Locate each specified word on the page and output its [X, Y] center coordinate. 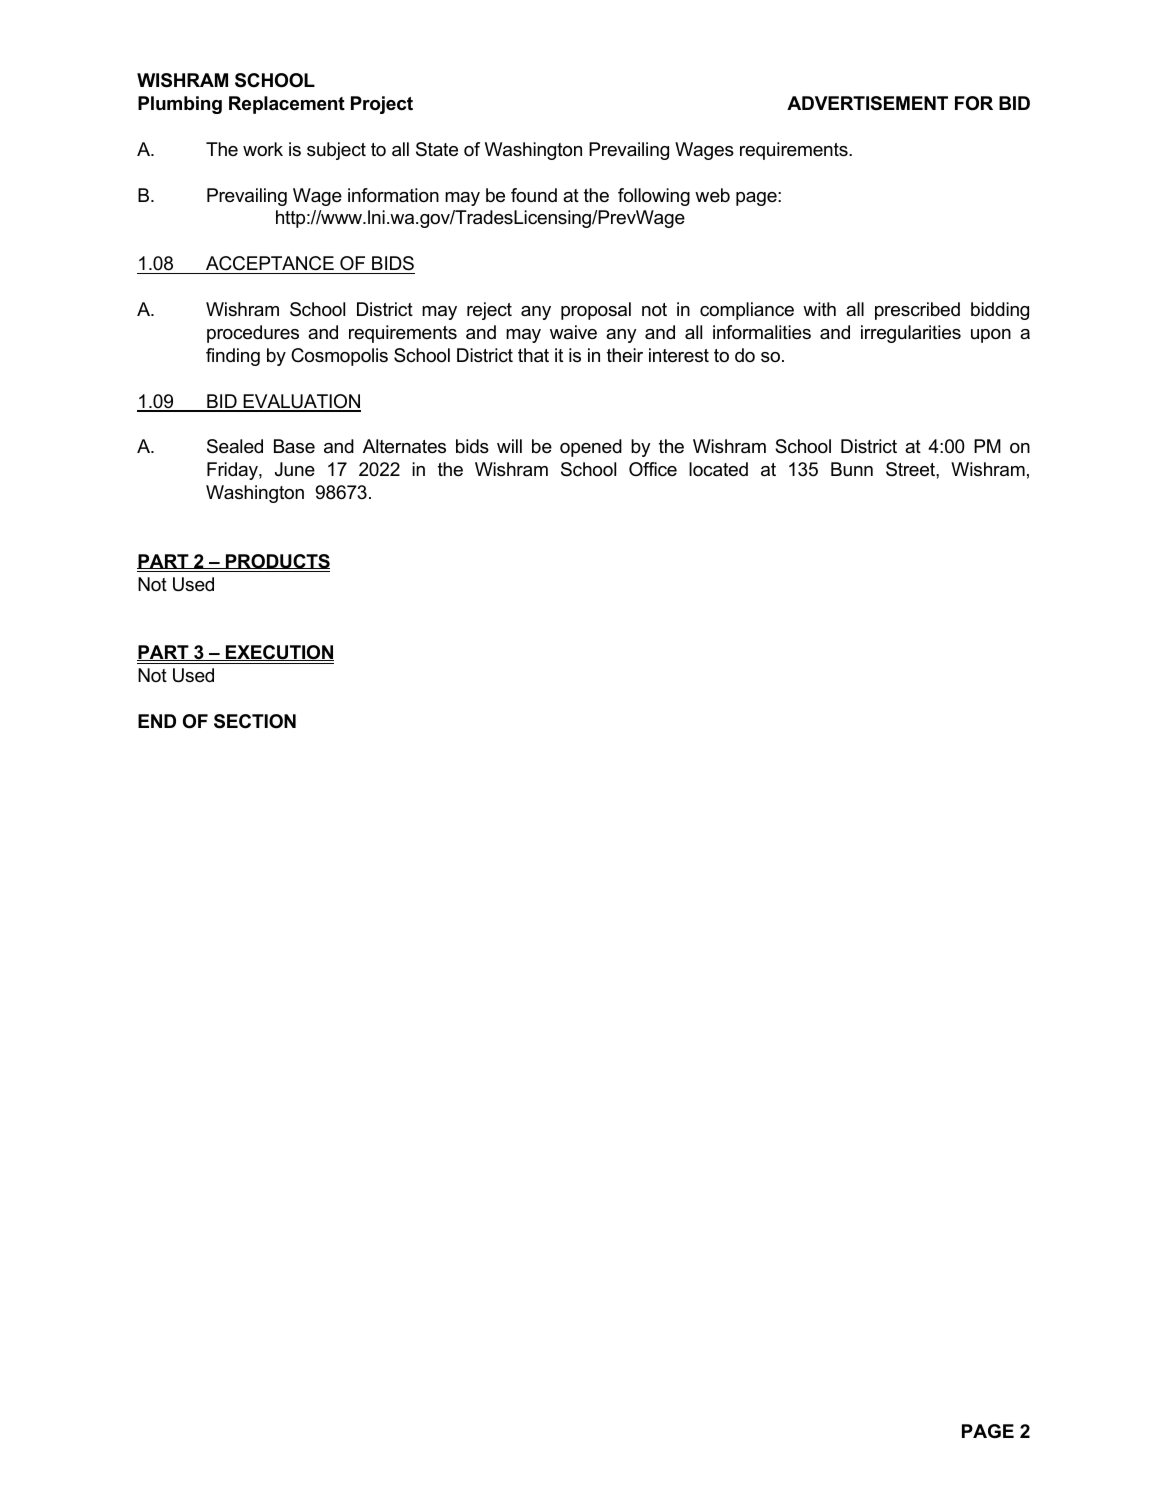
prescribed [917, 311]
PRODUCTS [277, 561]
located [718, 469]
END [157, 721]
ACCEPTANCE [270, 263]
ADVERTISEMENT [867, 103]
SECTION [255, 721]
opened [591, 448]
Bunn [852, 469]
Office [653, 469]
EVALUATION [301, 402]
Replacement [287, 105]
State [437, 149]
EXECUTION [279, 653]
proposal [596, 311]
